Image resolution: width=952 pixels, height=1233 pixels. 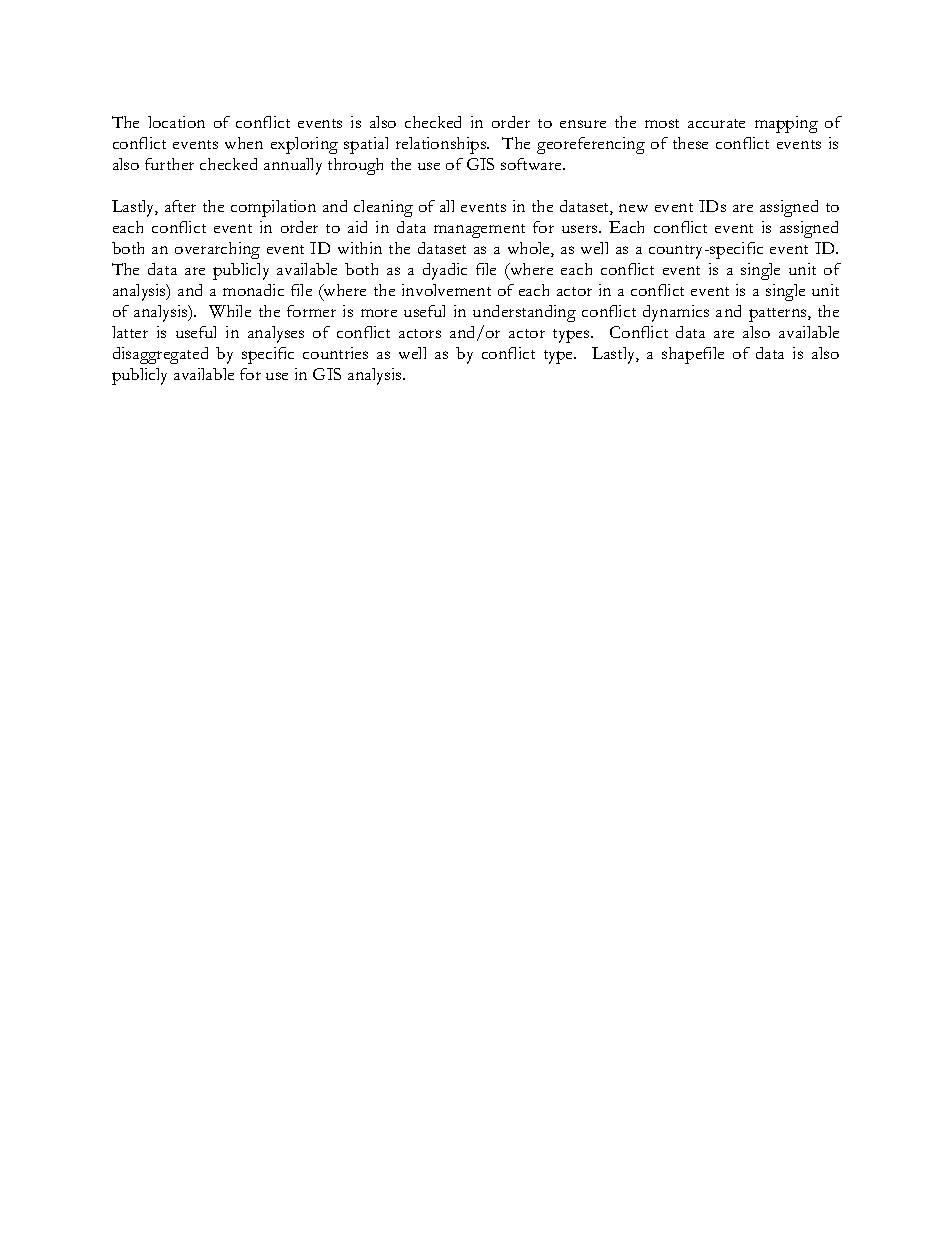 What do you see at coordinates (176, 122) in the document?
I see `location` at bounding box center [176, 122].
